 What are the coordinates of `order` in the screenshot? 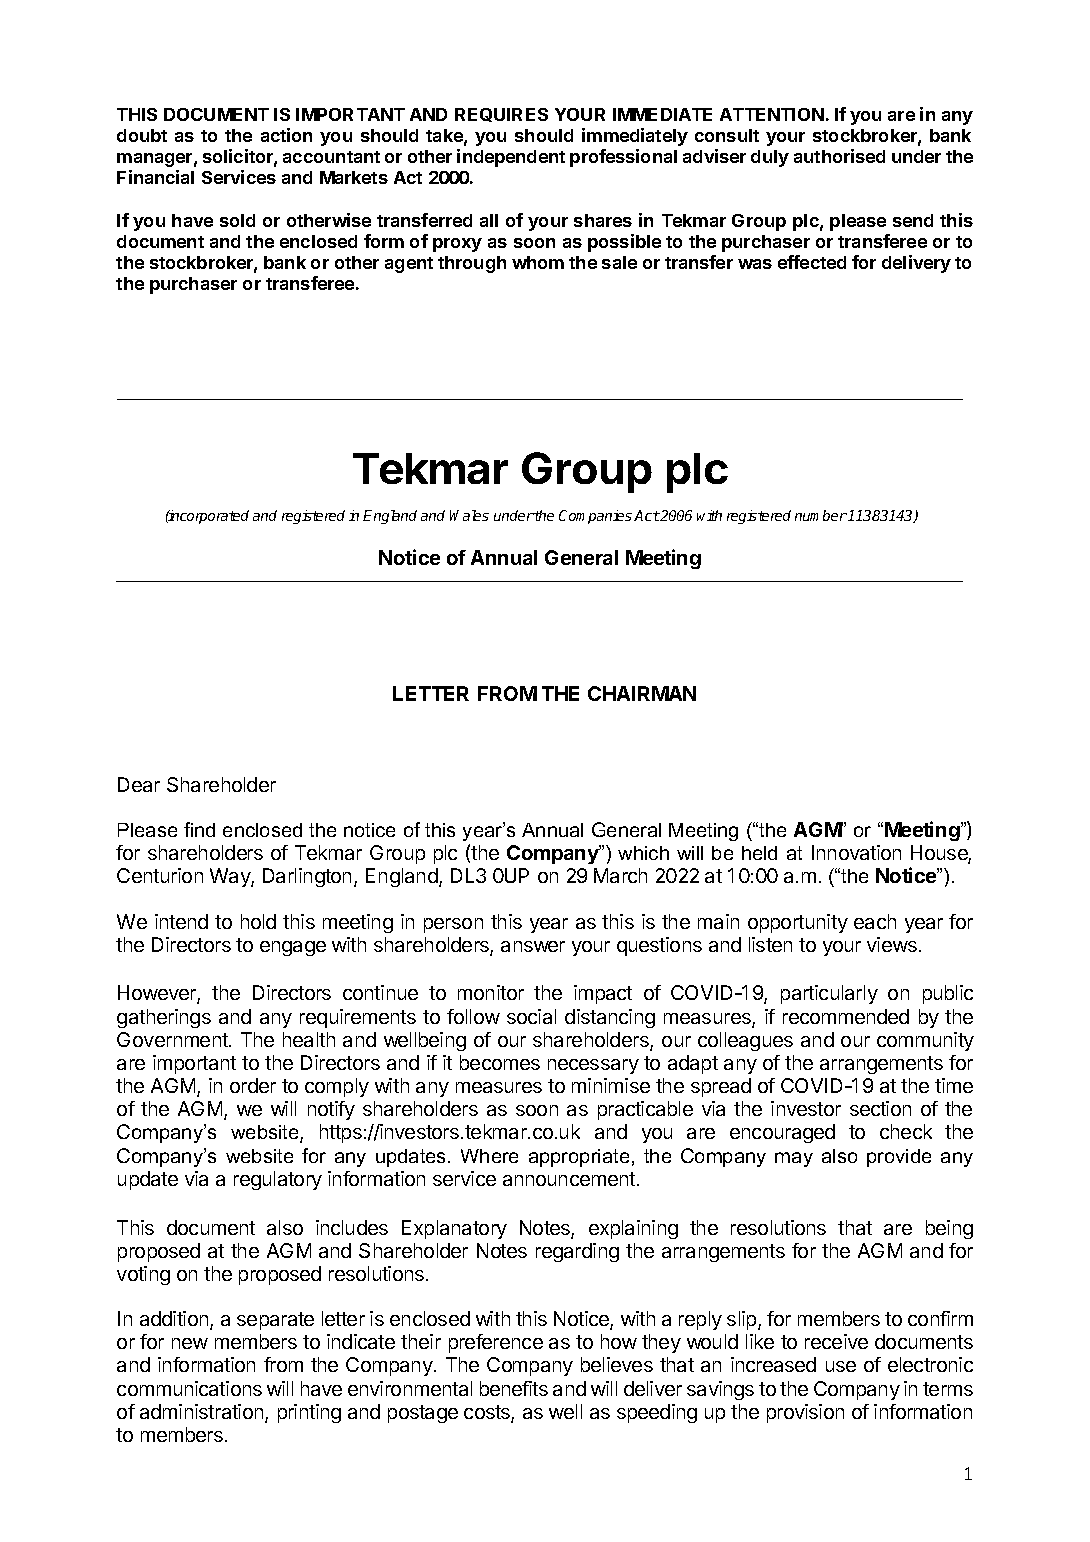 It's located at (253, 1085).
